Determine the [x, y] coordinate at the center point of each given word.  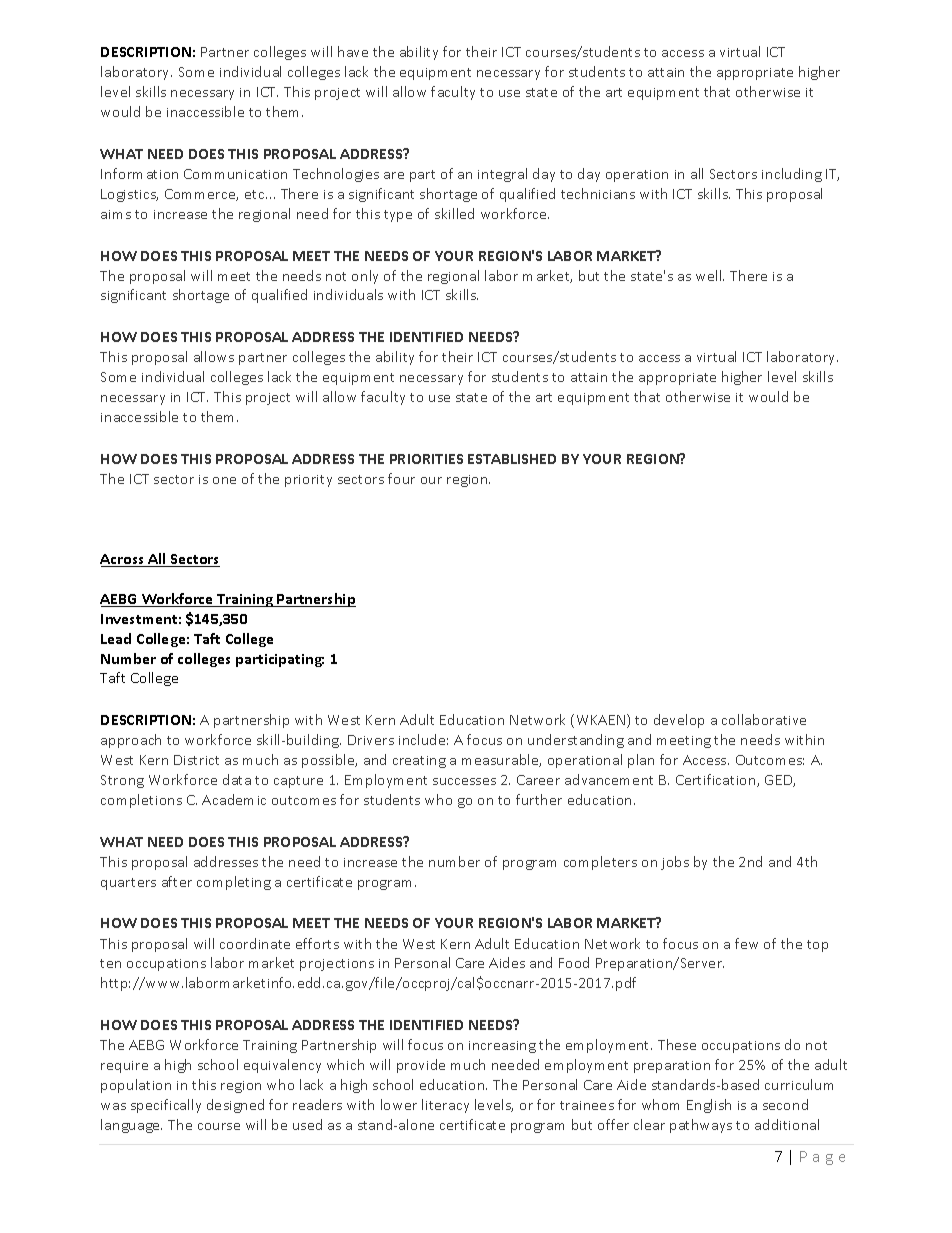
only [365, 277]
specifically [166, 1106]
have [353, 51]
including [792, 175]
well [710, 275]
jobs [675, 863]
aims [116, 214]
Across [123, 560]
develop [679, 721]
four [401, 478]
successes [464, 781]
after [177, 881]
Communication [235, 174]
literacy [445, 1106]
